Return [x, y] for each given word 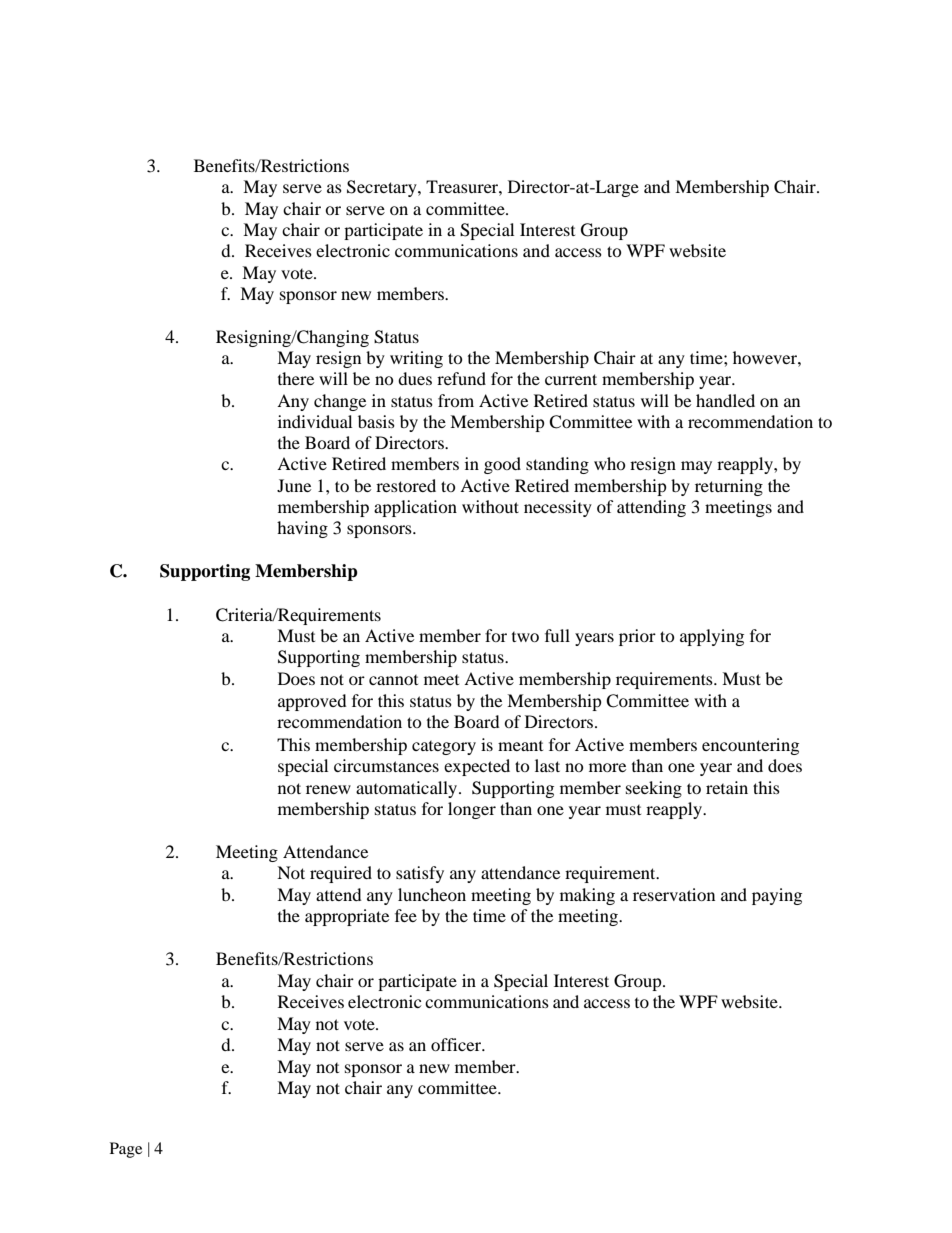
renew [328, 789]
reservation [674, 894]
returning [729, 487]
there [296, 378]
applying [712, 637]
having [302, 529]
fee [406, 915]
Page [126, 1150]
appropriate [347, 917]
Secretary [383, 188]
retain [727, 787]
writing [416, 359]
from [456, 400]
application [415, 508]
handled [725, 400]
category [444, 748]
